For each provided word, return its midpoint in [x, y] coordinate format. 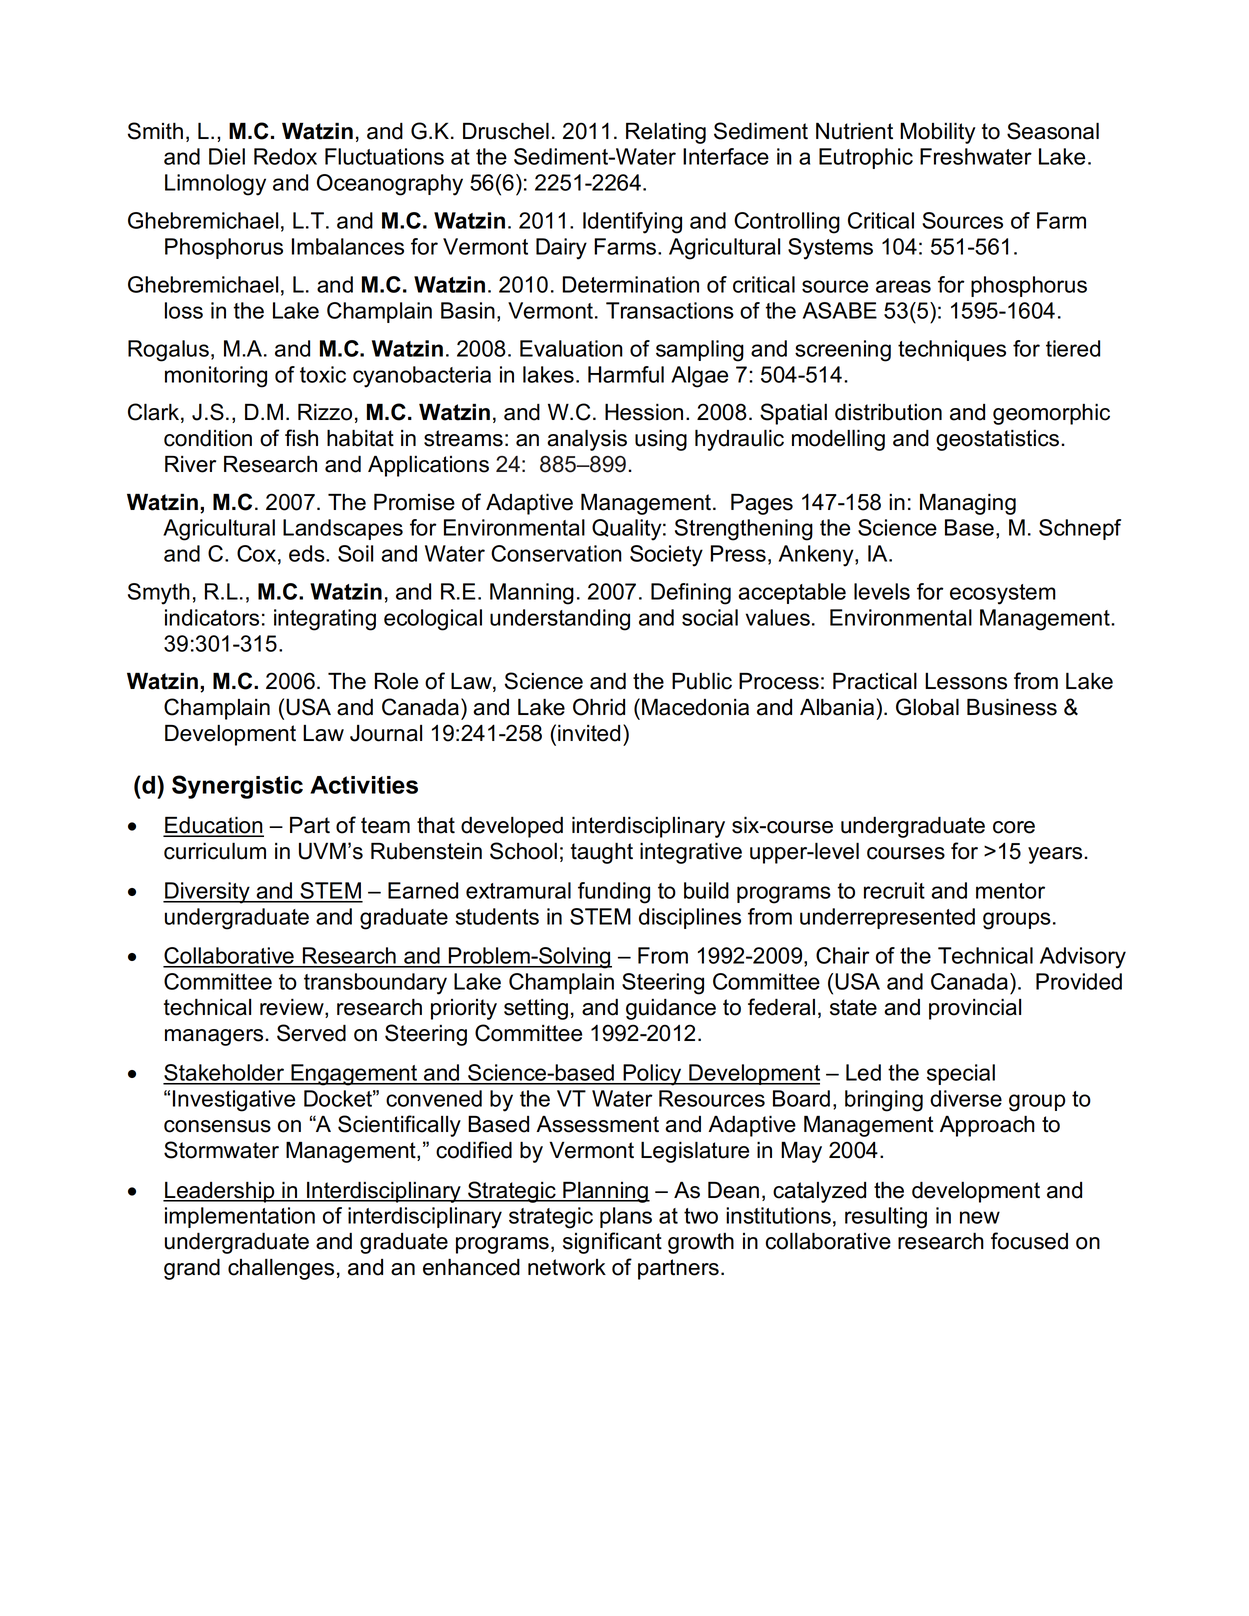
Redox [285, 156]
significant [612, 1243]
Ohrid [599, 707]
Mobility [938, 133]
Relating [666, 133]
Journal [386, 733]
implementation [240, 1217]
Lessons [966, 681]
